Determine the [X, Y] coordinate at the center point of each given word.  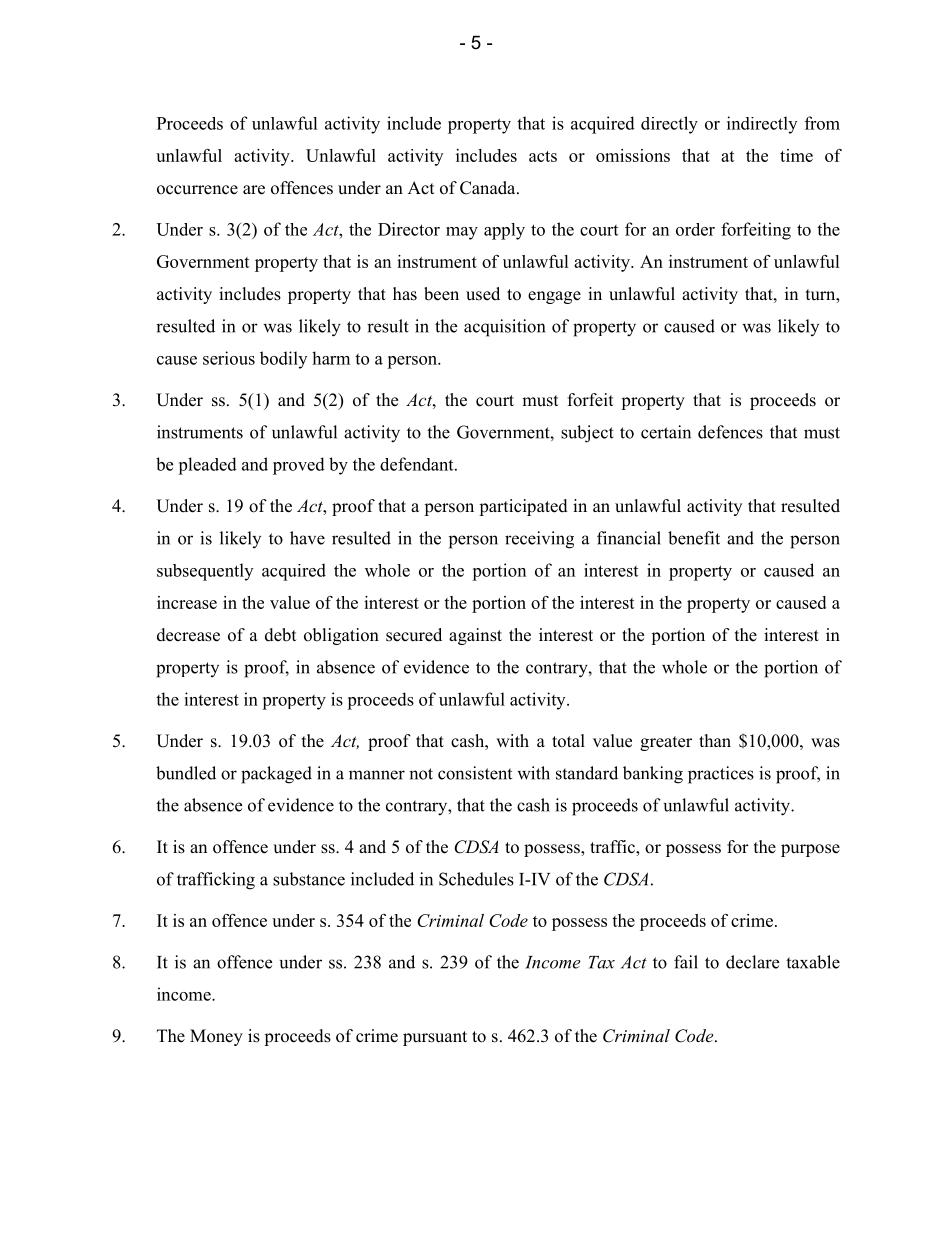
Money [216, 1037]
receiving [539, 540]
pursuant [435, 1038]
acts [543, 156]
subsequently [205, 572]
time [796, 155]
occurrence [197, 190]
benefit [694, 538]
